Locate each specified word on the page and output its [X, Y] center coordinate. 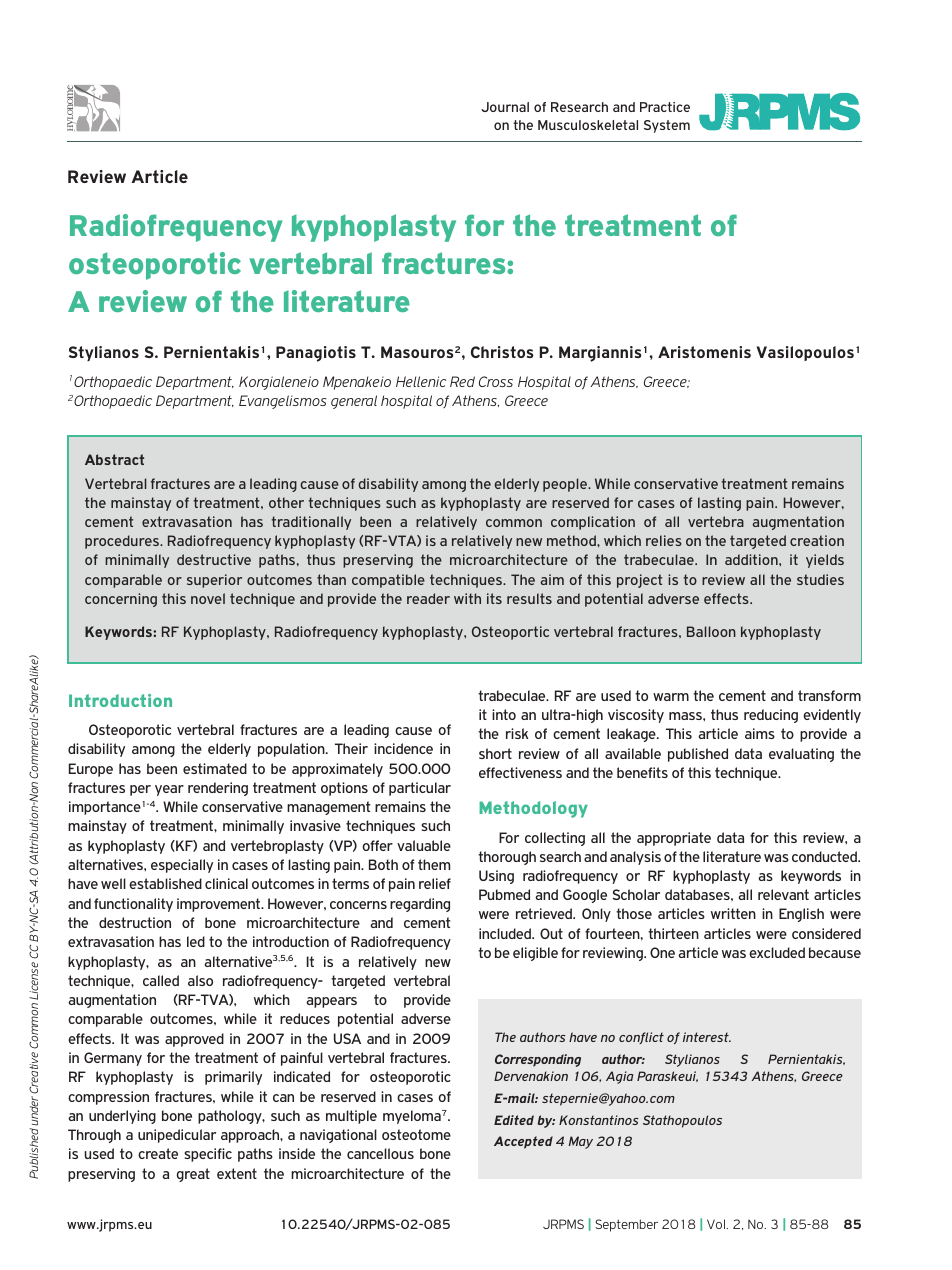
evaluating [801, 755]
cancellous [380, 1153]
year [169, 790]
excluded [777, 952]
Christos [502, 352]
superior [214, 581]
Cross [496, 381]
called [161, 980]
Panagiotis [316, 354]
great [193, 1175]
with [467, 598]
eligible [535, 954]
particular [420, 789]
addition [752, 559]
